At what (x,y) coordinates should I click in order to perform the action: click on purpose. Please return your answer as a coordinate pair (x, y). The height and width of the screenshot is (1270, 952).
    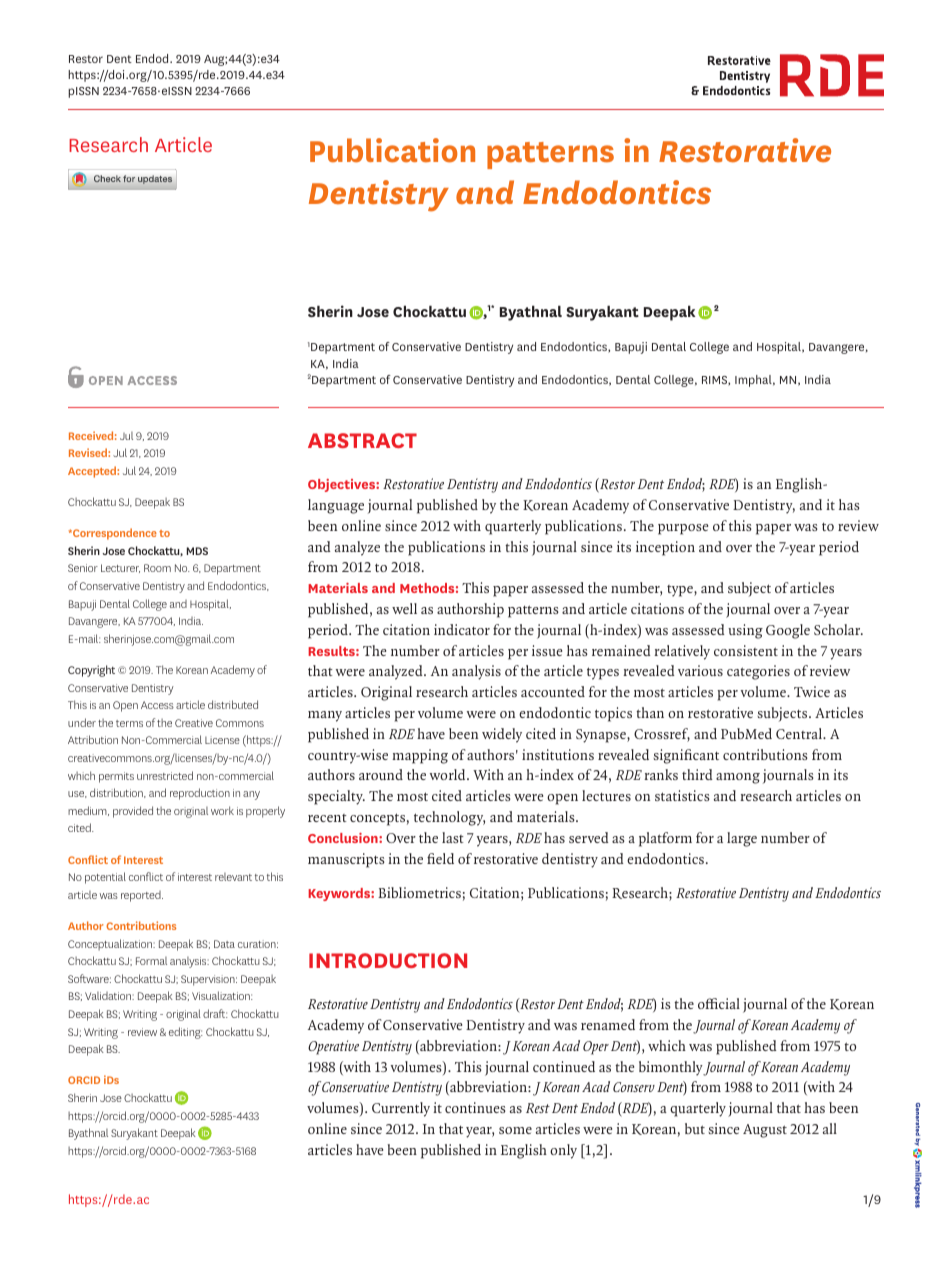
    Looking at the image, I should click on (683, 529).
